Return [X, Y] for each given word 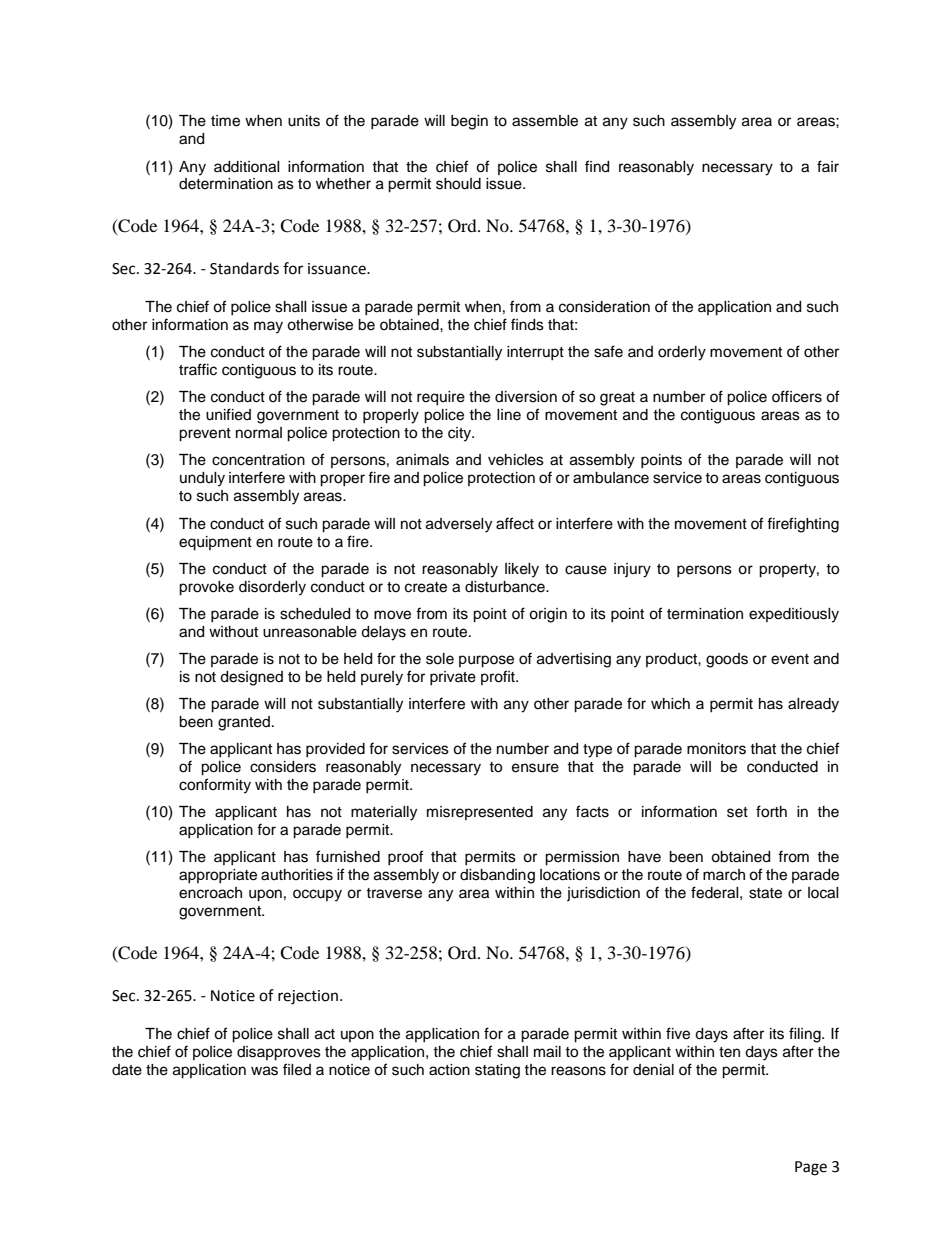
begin [469, 122]
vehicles [516, 460]
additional [247, 167]
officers [797, 396]
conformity [215, 786]
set [737, 812]
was [264, 1071]
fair [828, 166]
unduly [202, 479]
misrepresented [480, 813]
